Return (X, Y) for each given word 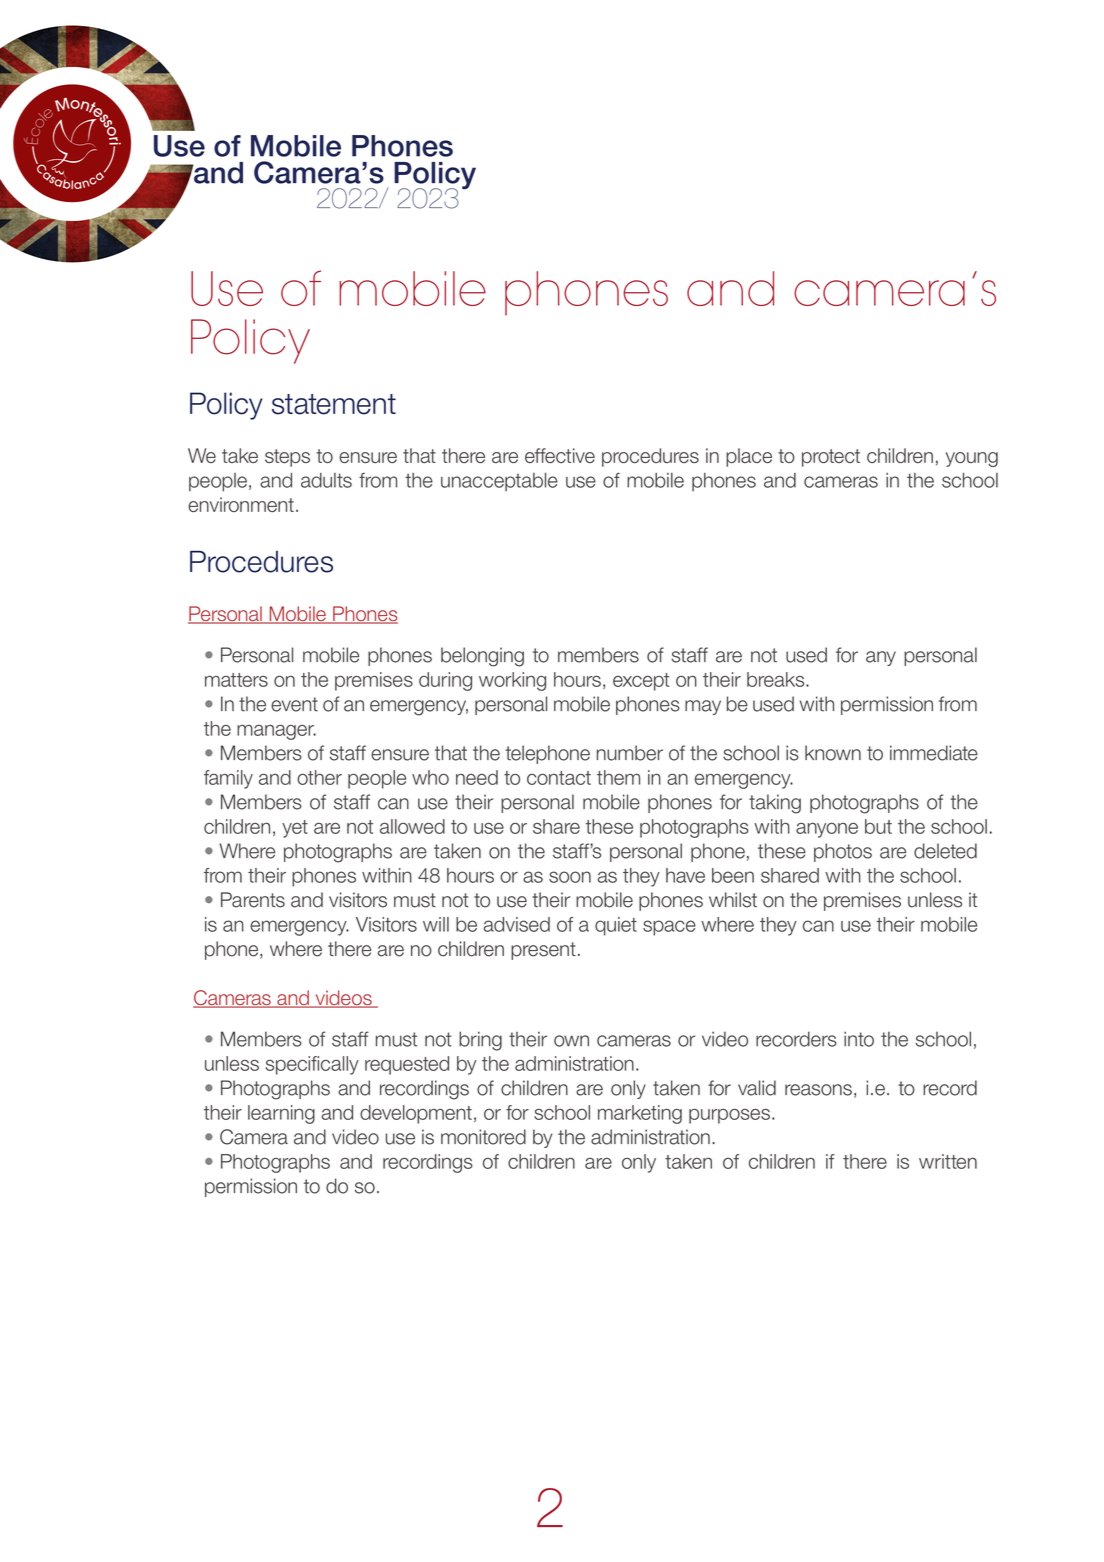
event (294, 704)
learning (281, 1114)
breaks (777, 679)
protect (831, 458)
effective (560, 455)
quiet (616, 926)
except (641, 682)
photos (843, 852)
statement (334, 404)
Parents (253, 900)
